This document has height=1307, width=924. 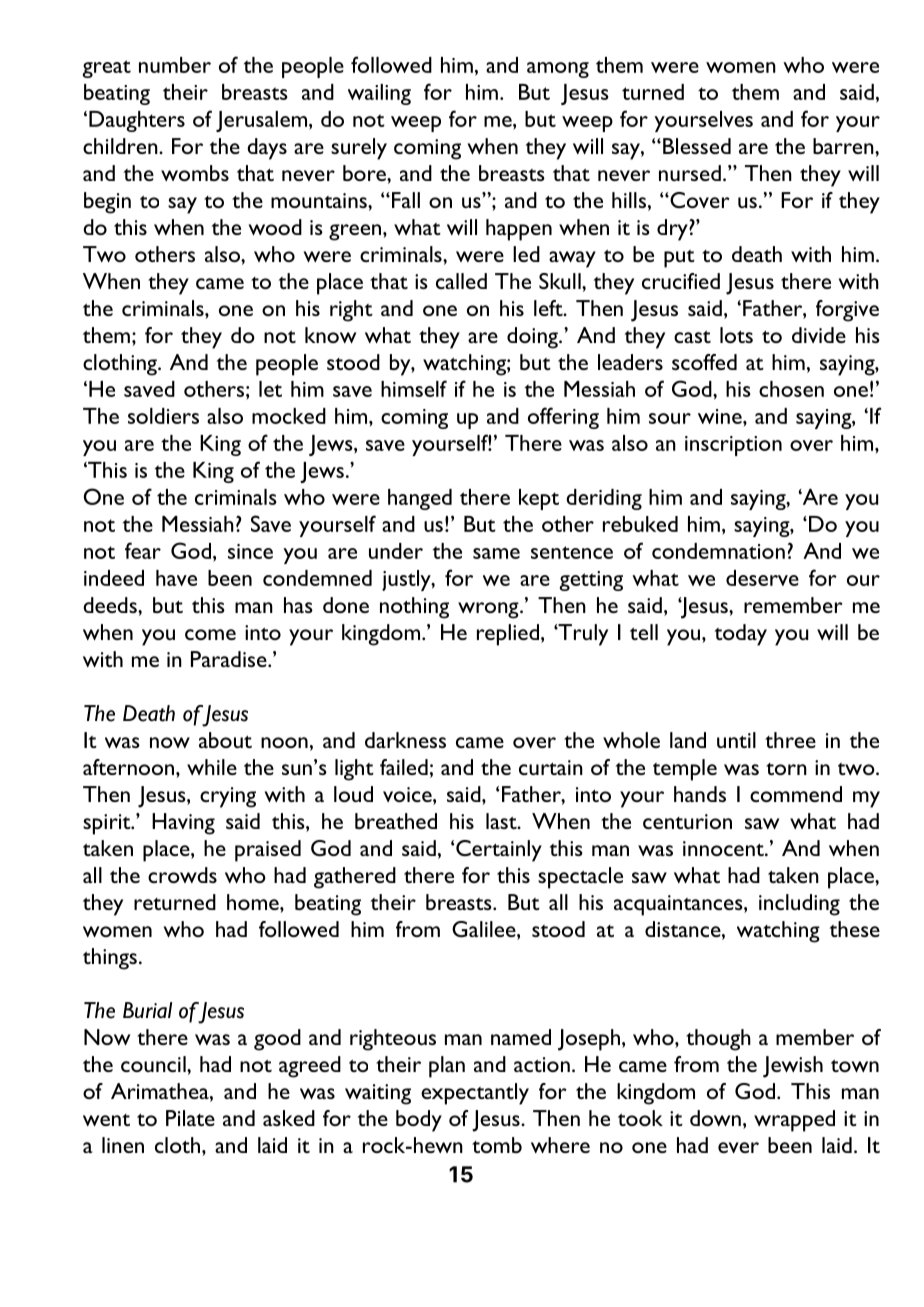 I want to click on Blessed, so click(x=697, y=146).
